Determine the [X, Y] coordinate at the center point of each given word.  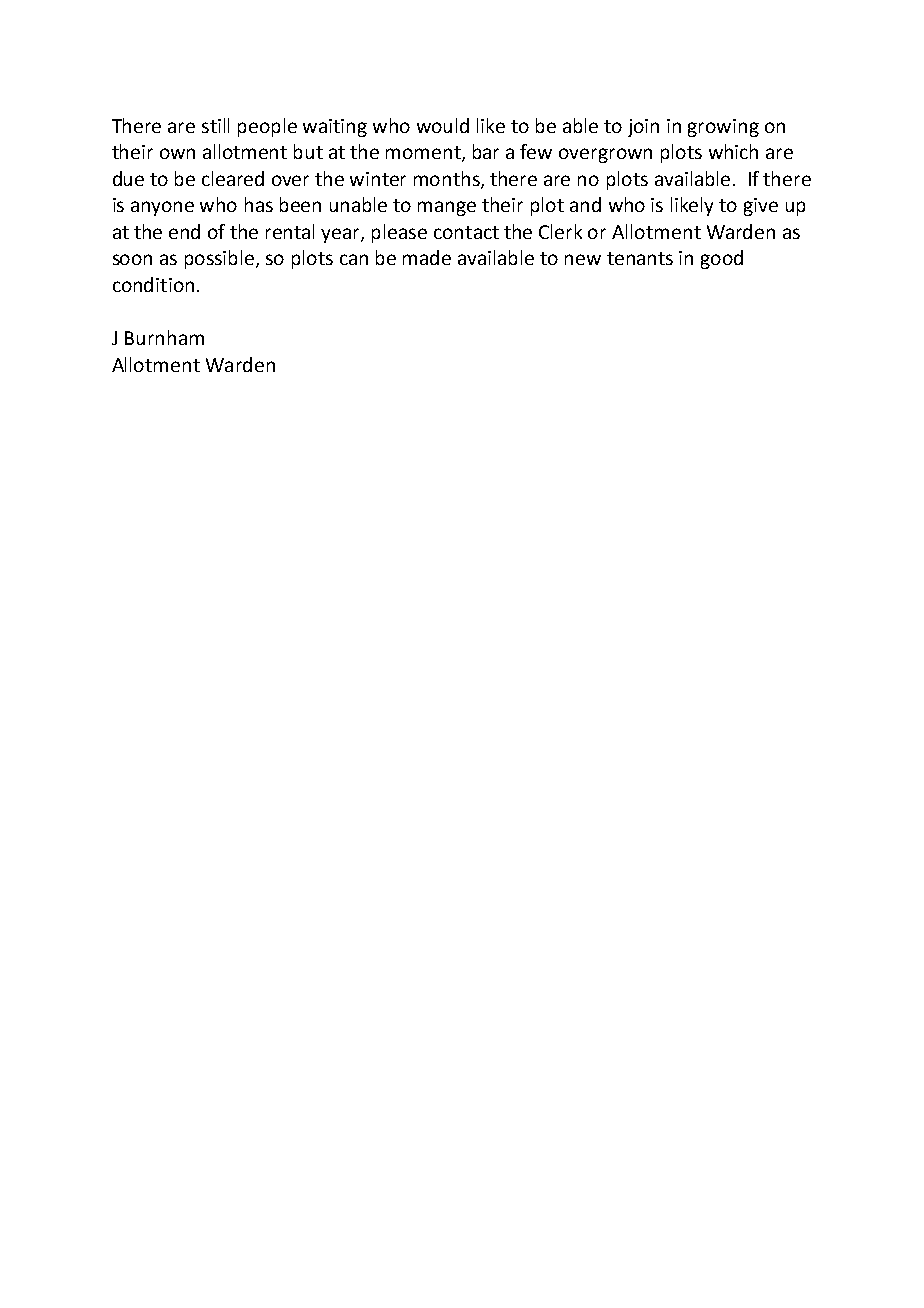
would [443, 125]
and [585, 204]
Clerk [560, 231]
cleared [233, 178]
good [722, 259]
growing [723, 128]
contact [466, 232]
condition [153, 284]
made [427, 257]
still [215, 125]
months [448, 179]
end [184, 231]
